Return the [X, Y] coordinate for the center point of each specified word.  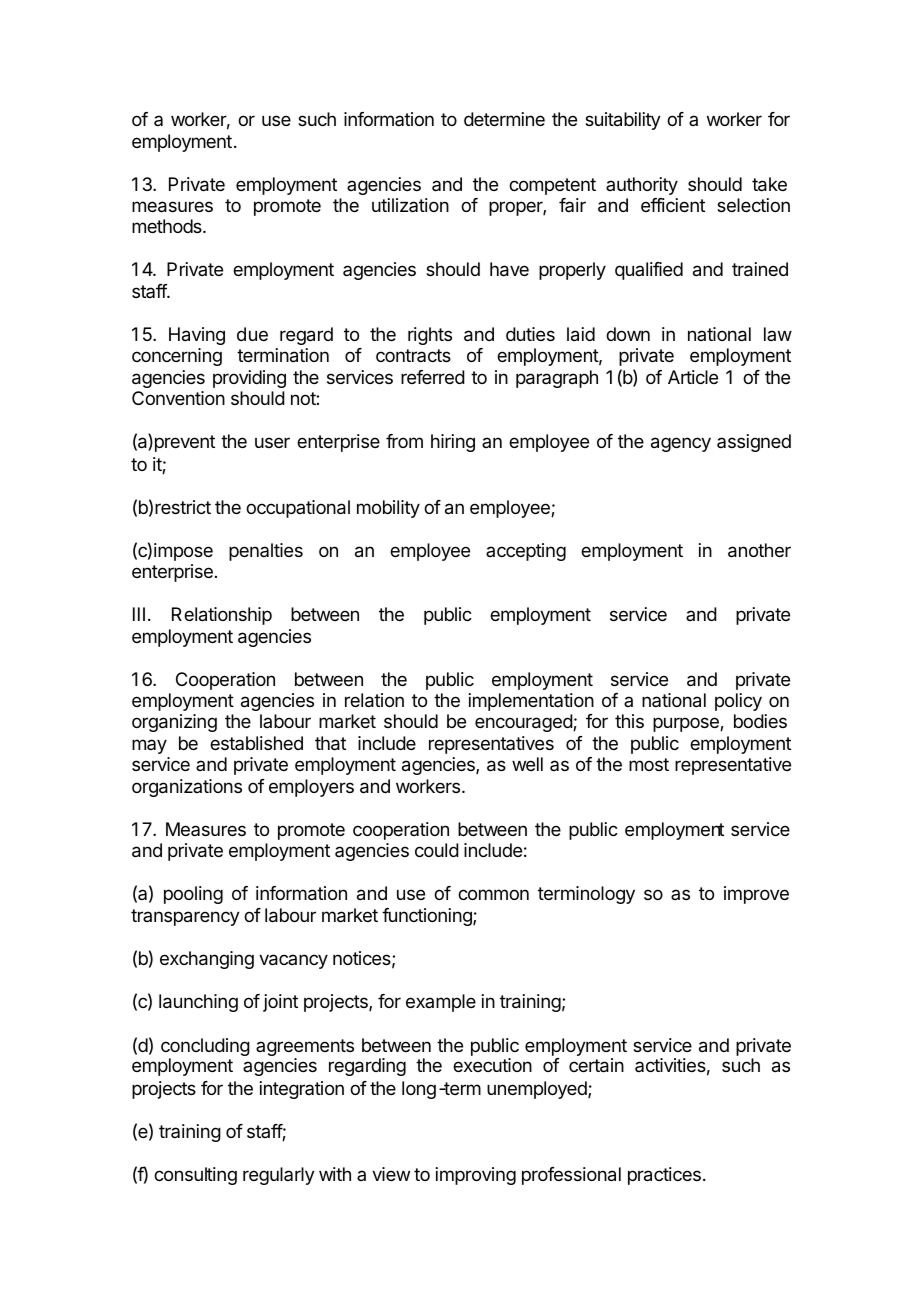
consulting [195, 1176]
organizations [187, 788]
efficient [673, 205]
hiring [453, 443]
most [649, 764]
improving [476, 1176]
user [272, 442]
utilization [410, 205]
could [437, 850]
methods [168, 226]
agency [681, 444]
